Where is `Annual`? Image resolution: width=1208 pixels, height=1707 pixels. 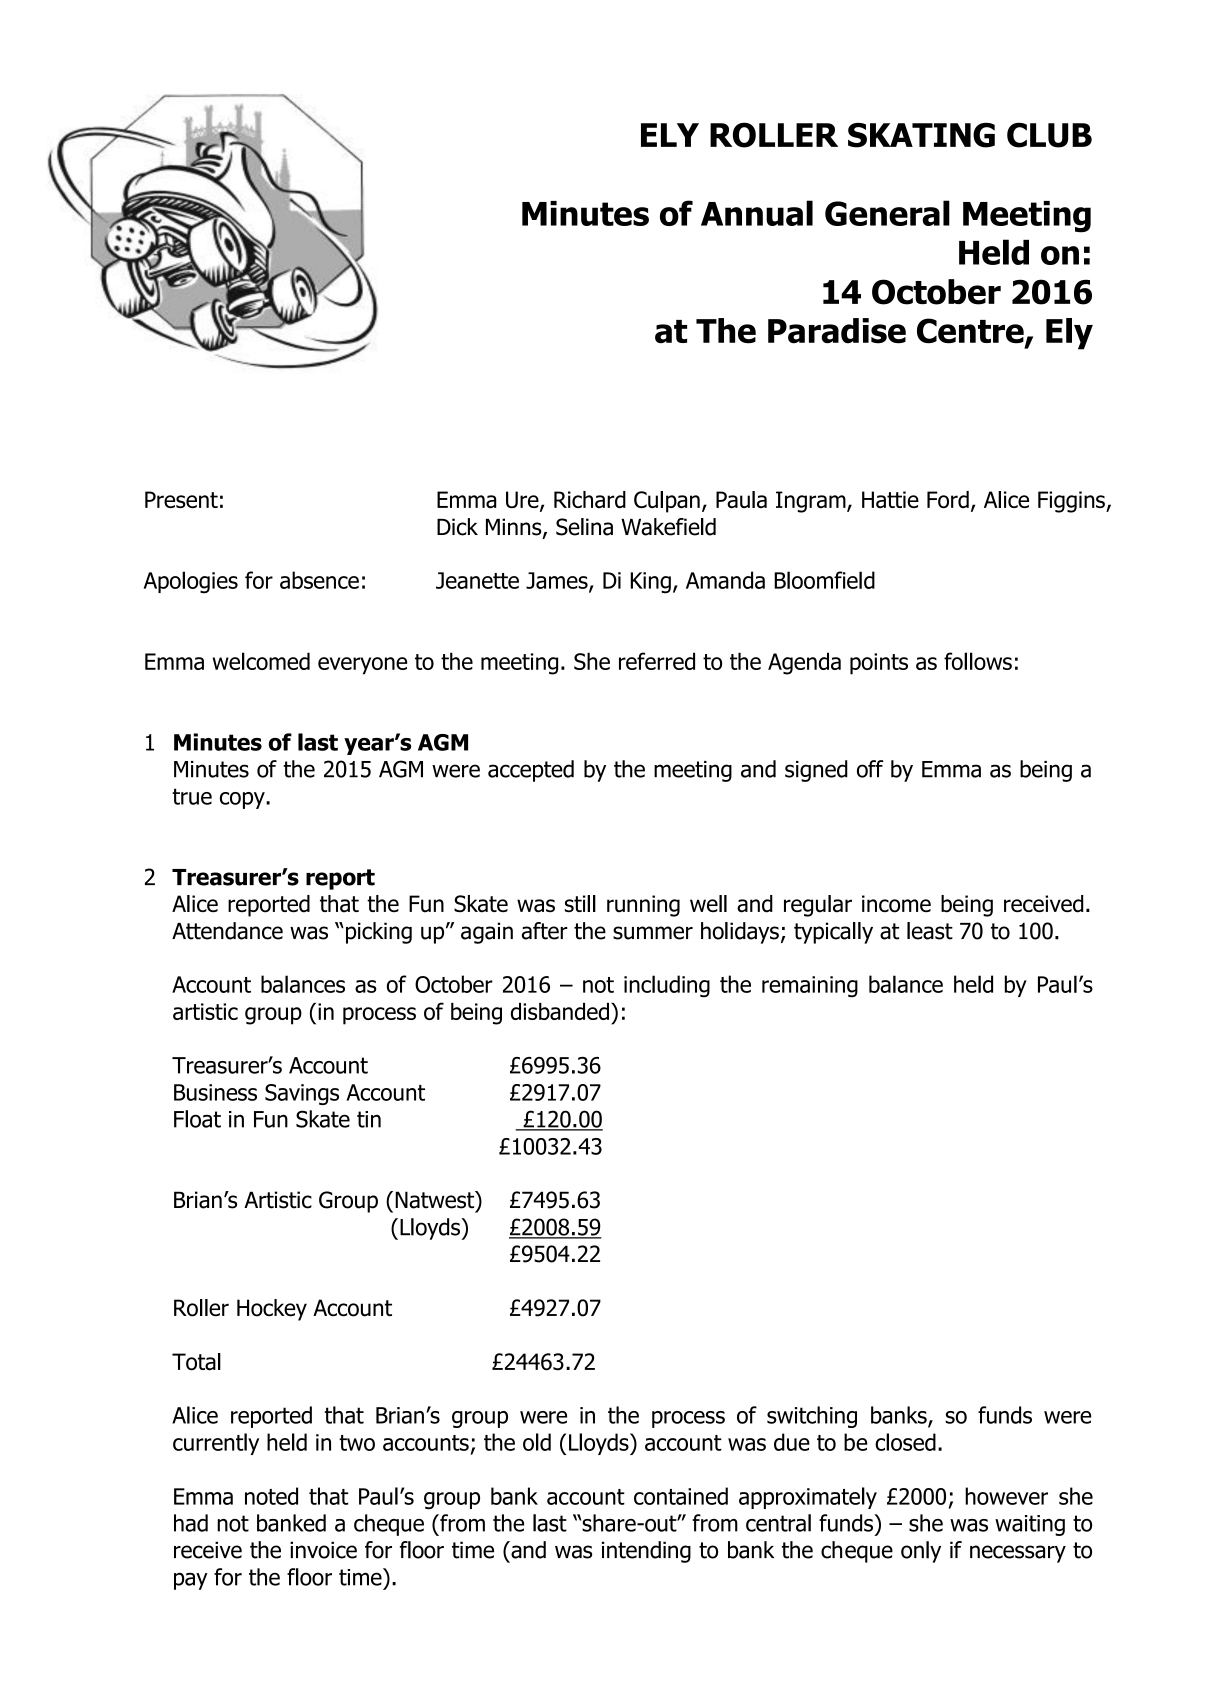 Annual is located at coordinates (757, 213).
